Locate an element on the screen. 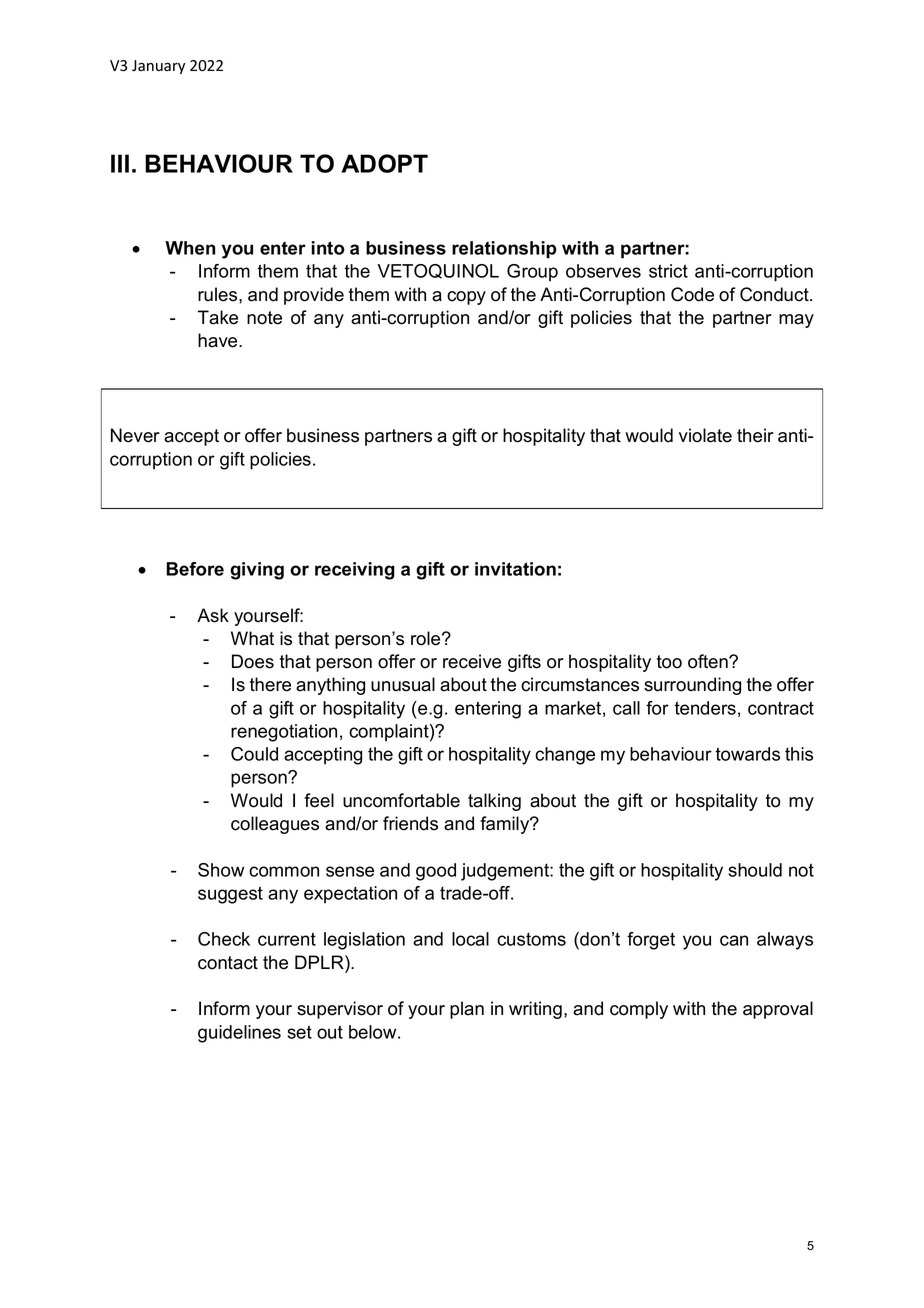  invitation is located at coordinates (515, 569).
